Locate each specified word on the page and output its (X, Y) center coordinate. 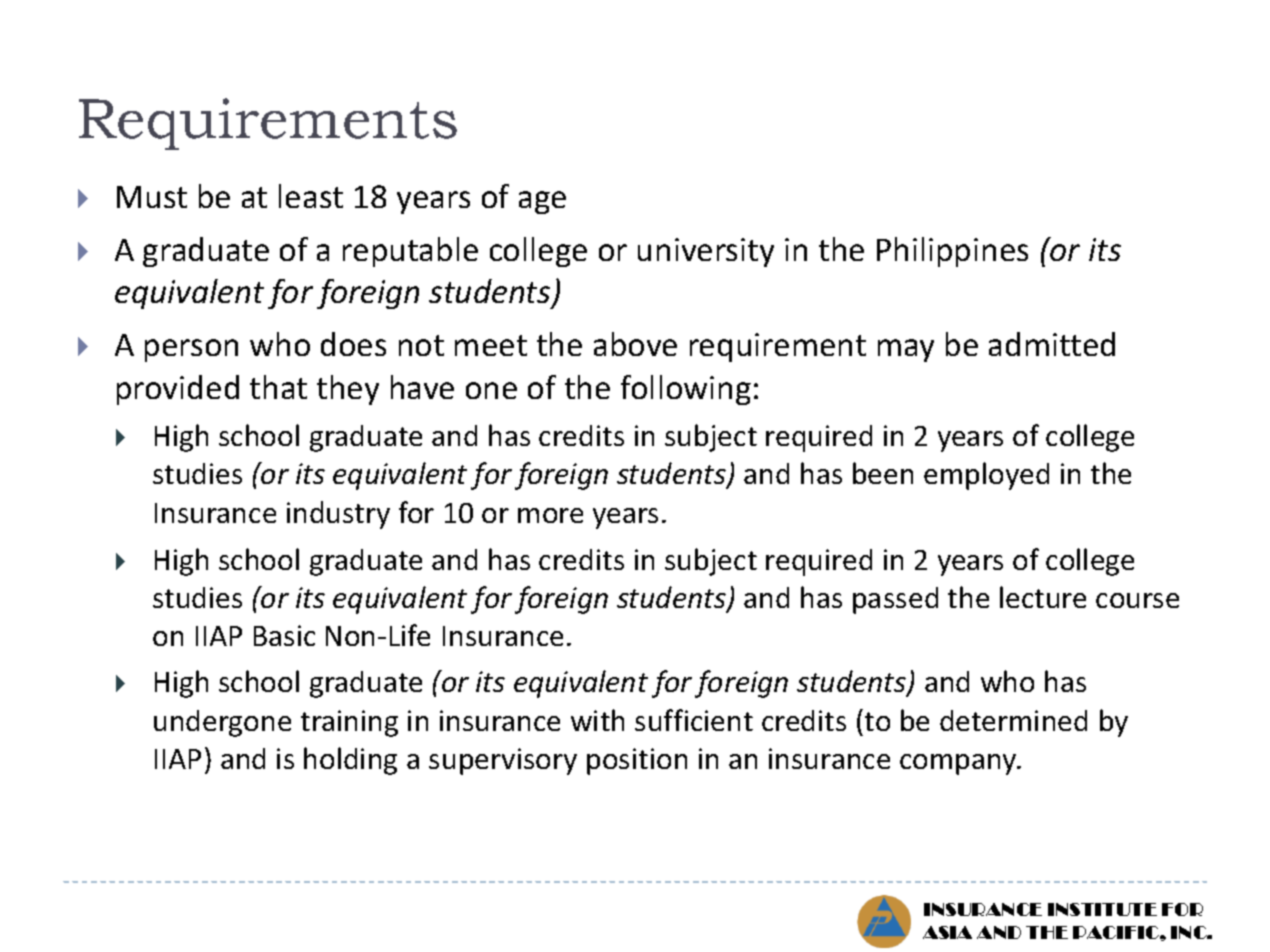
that (278, 387)
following (686, 390)
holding (350, 761)
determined (1013, 720)
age (542, 202)
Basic (284, 635)
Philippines (952, 252)
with (597, 720)
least (311, 196)
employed (986, 476)
